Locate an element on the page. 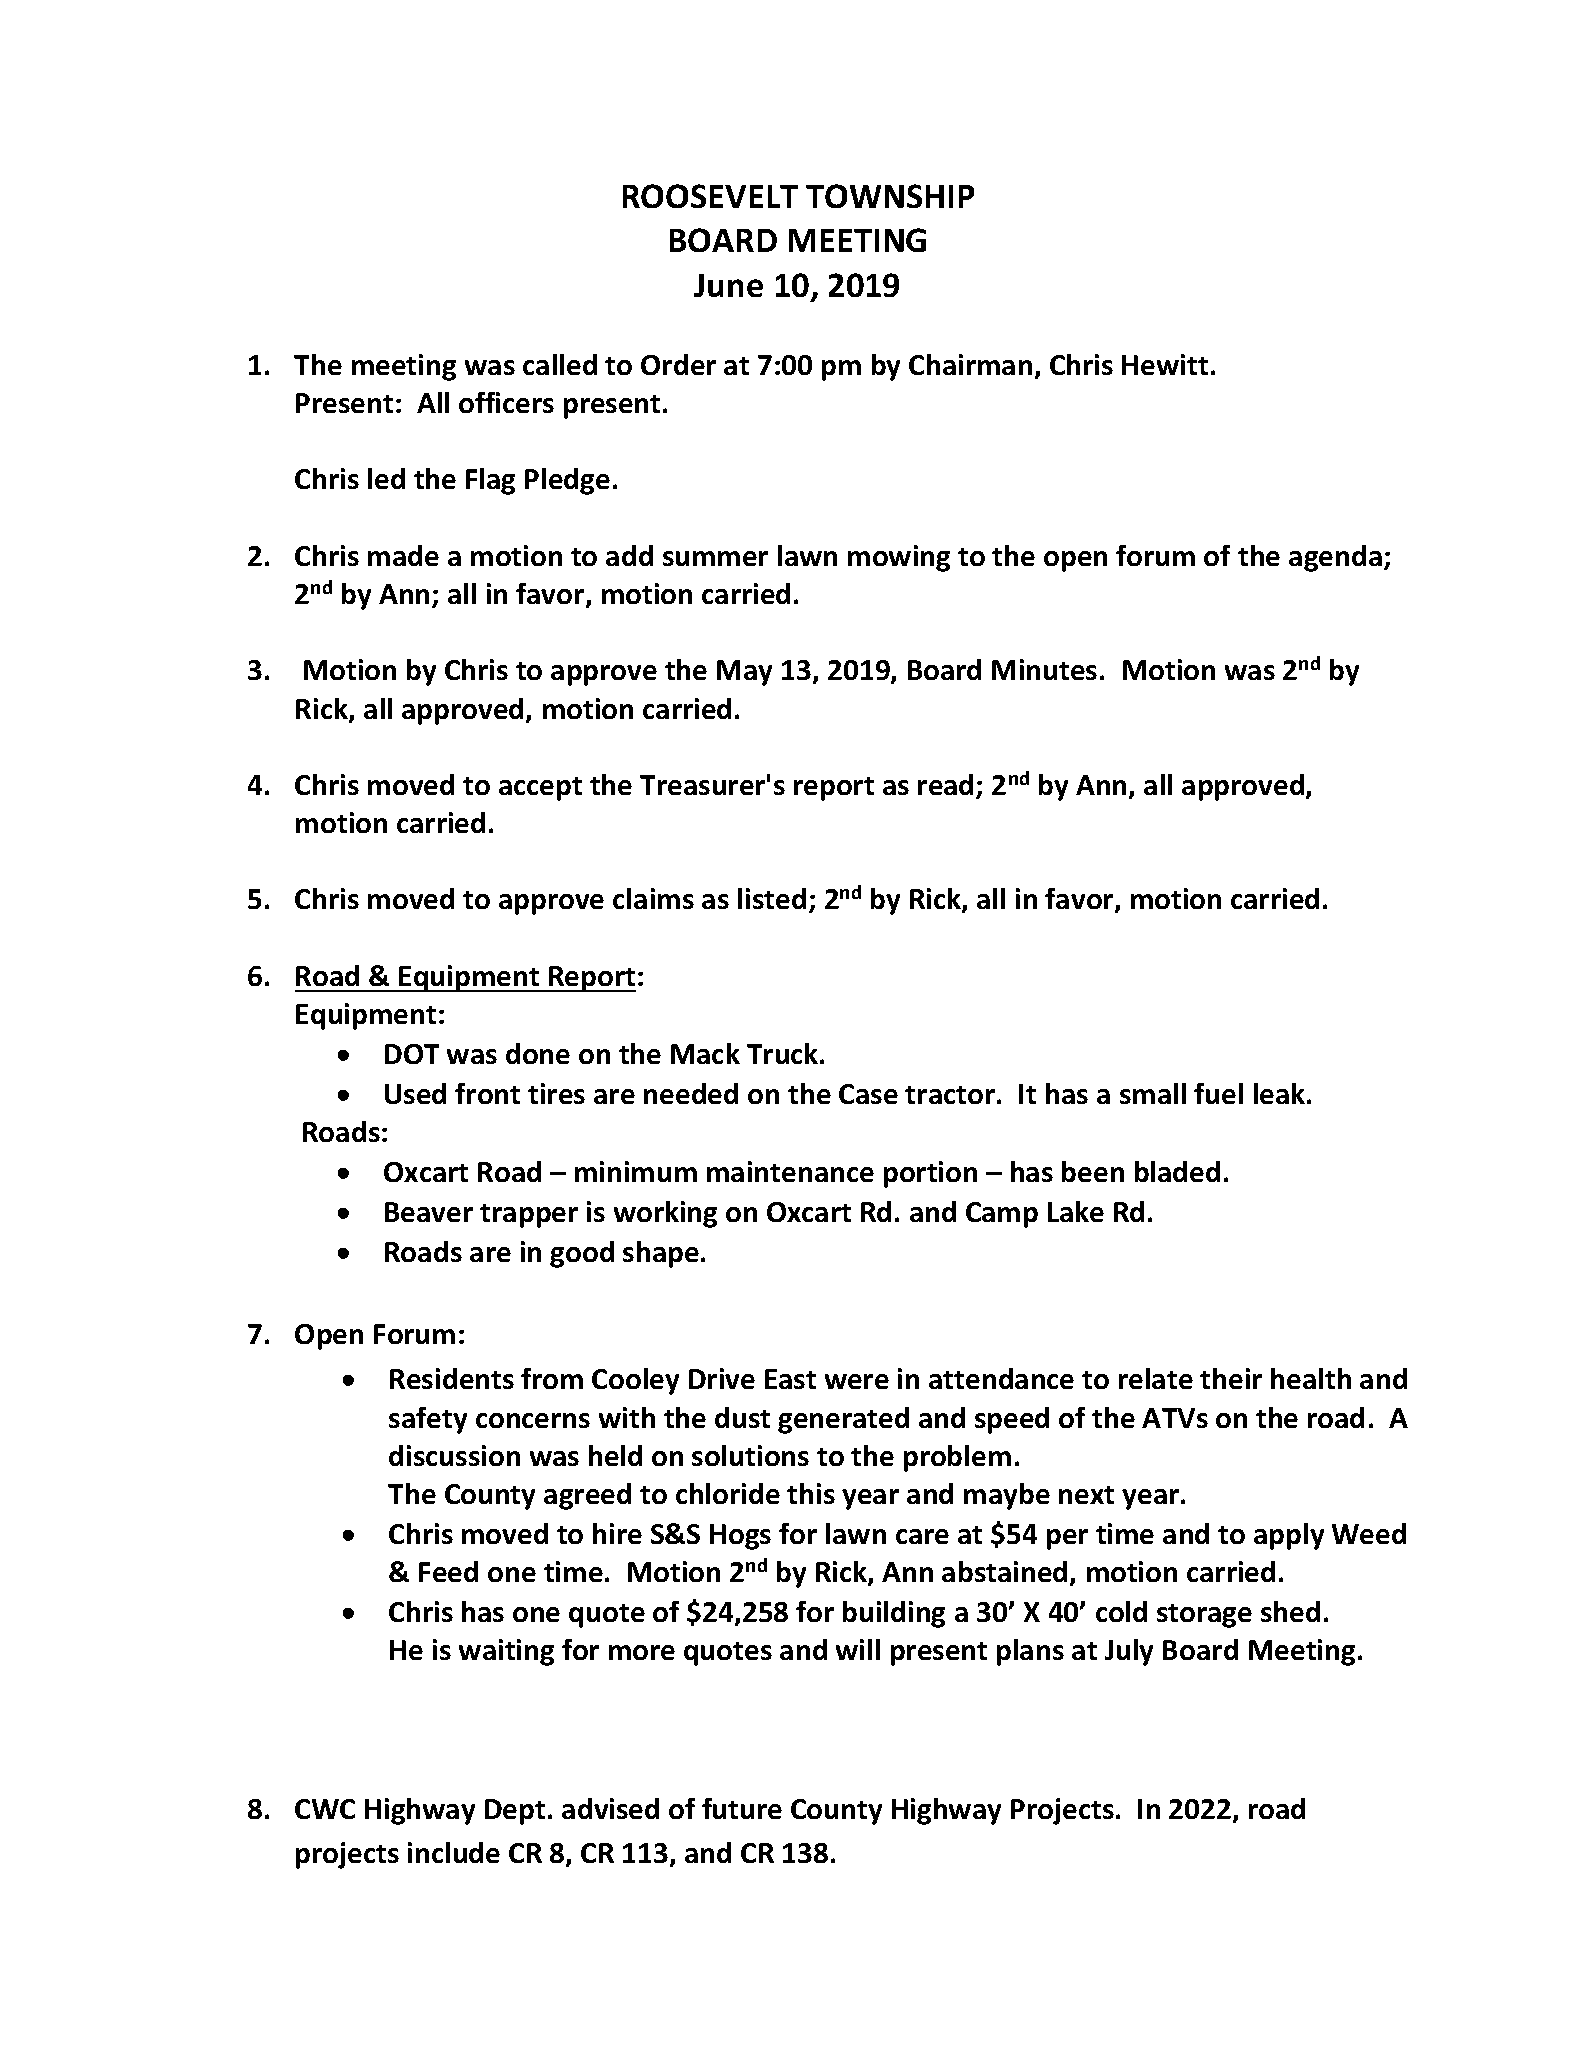 The height and width of the image is (2065, 1596). Hewitt is located at coordinates (1165, 364).
